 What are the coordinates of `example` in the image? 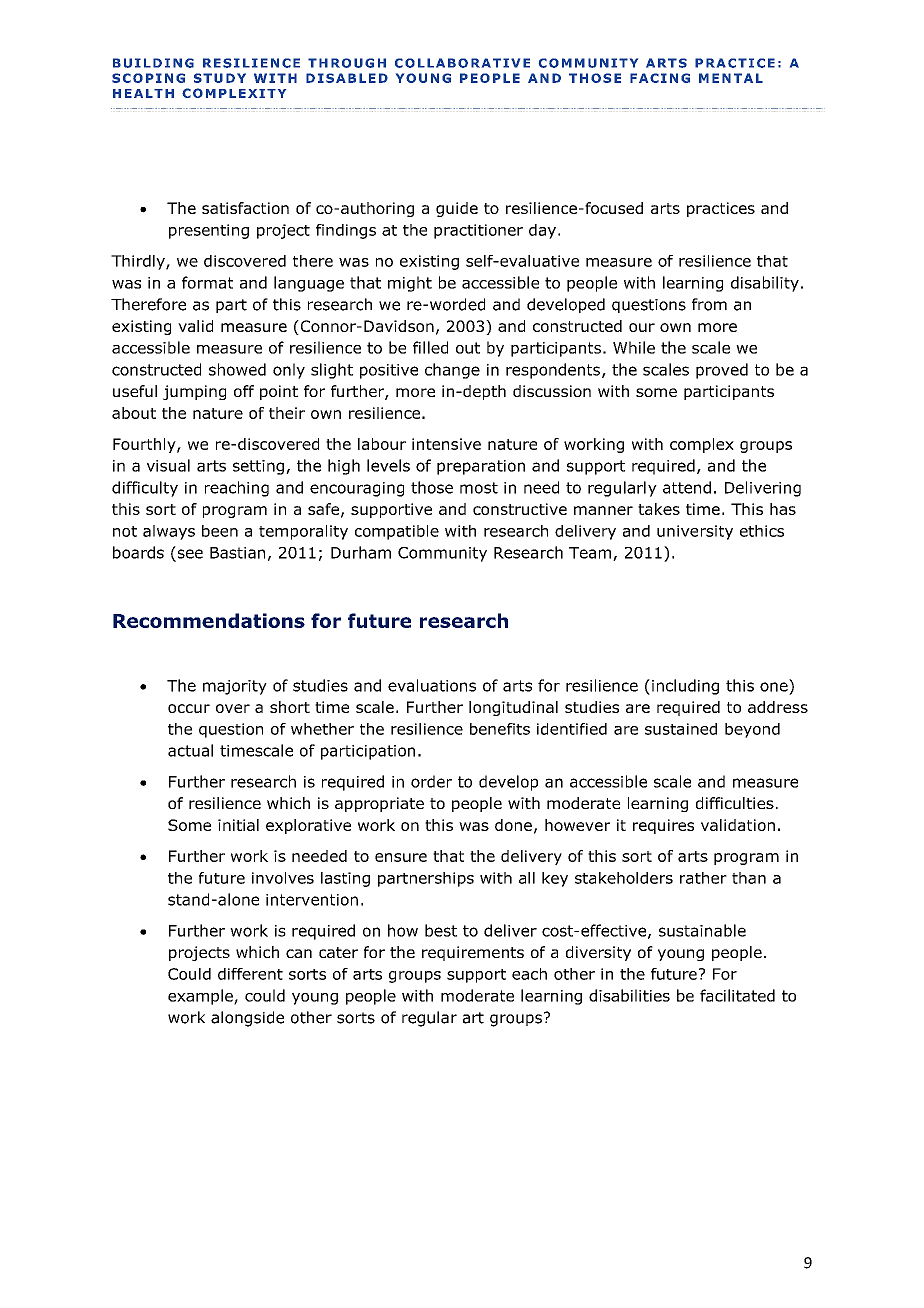 It's located at (201, 997).
